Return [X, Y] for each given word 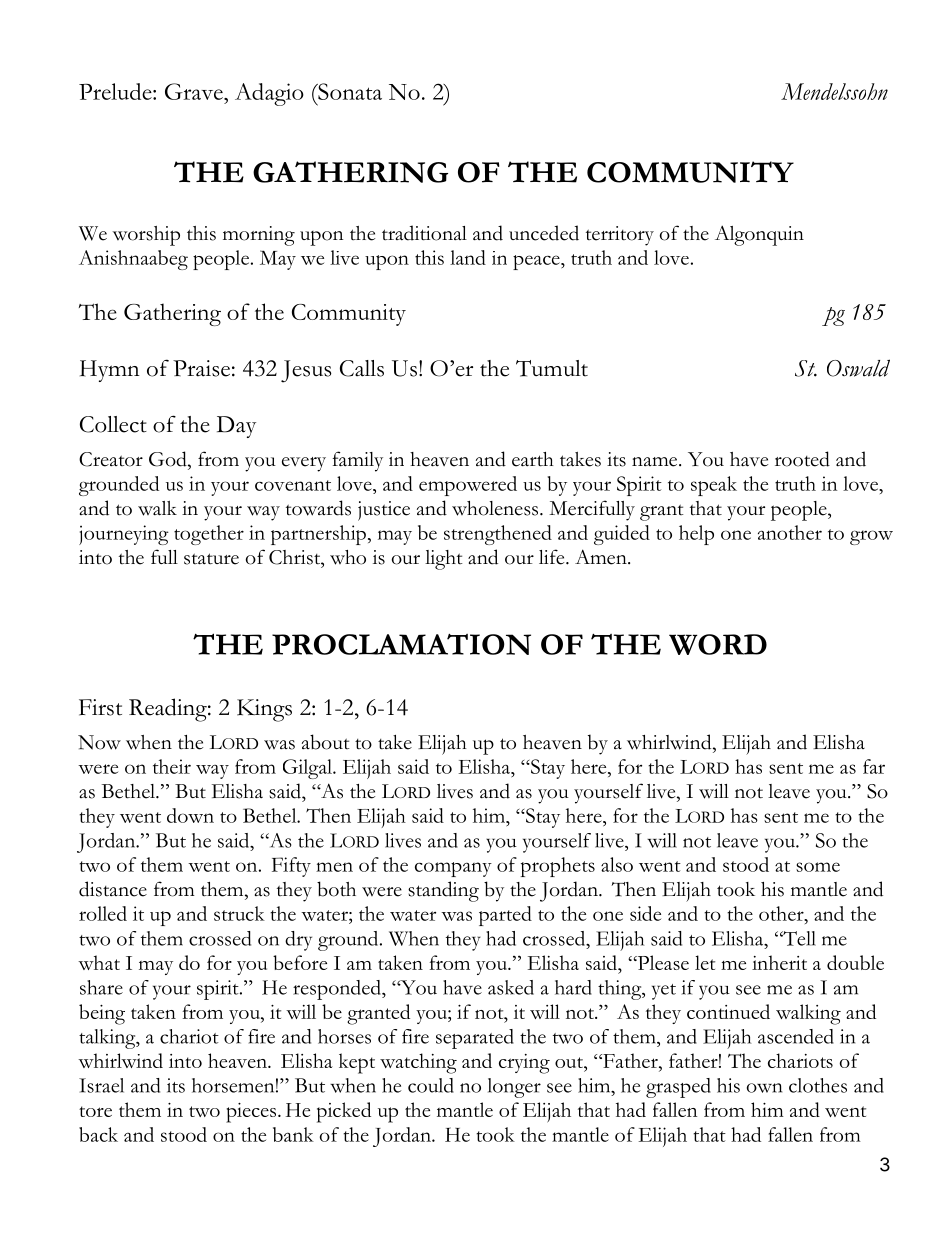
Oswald [858, 368]
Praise [201, 368]
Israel [101, 1085]
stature [211, 559]
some [818, 867]
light [444, 560]
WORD [718, 644]
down [190, 815]
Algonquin [759, 235]
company [453, 869]
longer [514, 1088]
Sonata [349, 91]
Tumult [552, 368]
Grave [195, 91]
